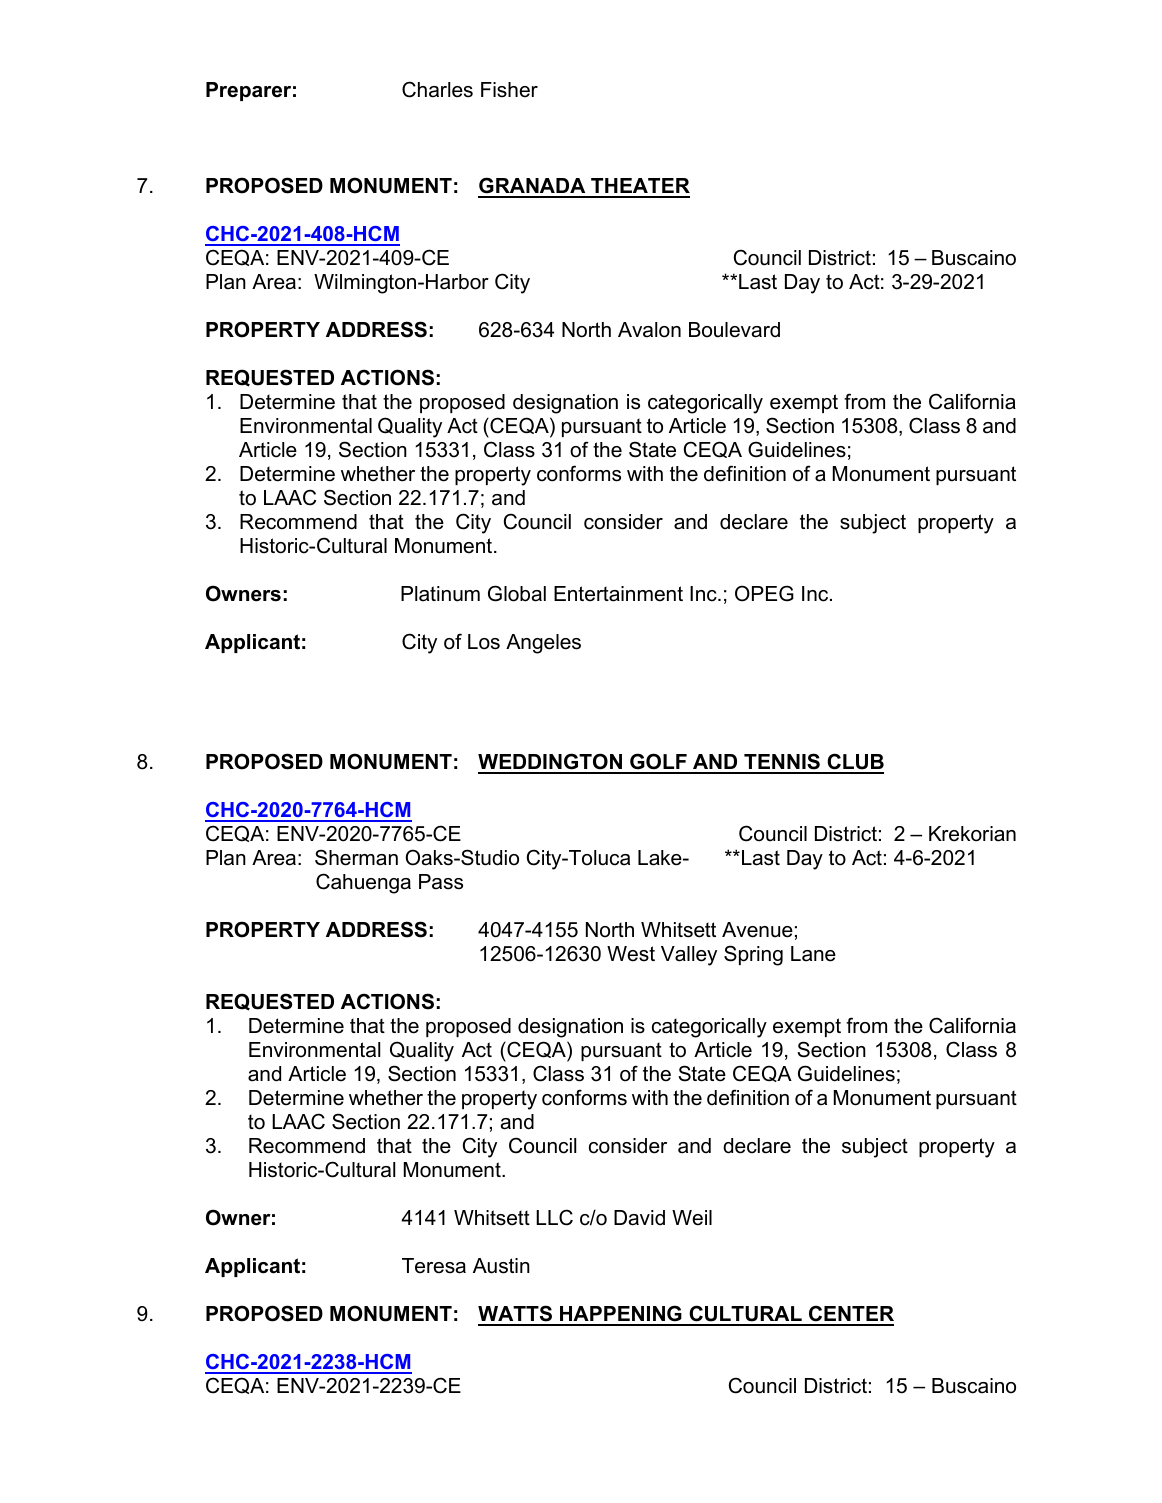  What do you see at coordinates (434, 1266) in the page?
I see `Teresa` at bounding box center [434, 1266].
